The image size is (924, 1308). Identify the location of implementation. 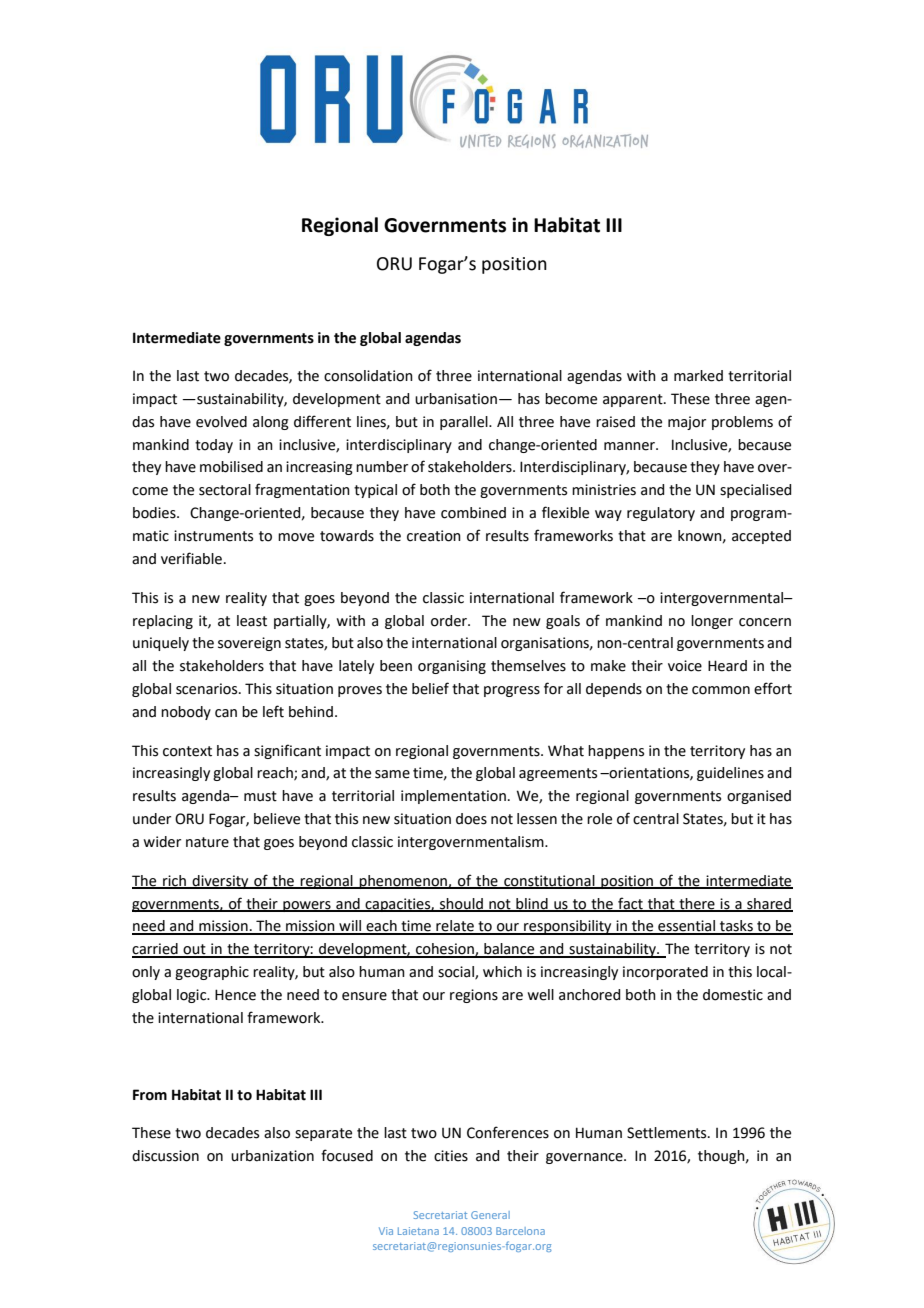
(453, 797).
